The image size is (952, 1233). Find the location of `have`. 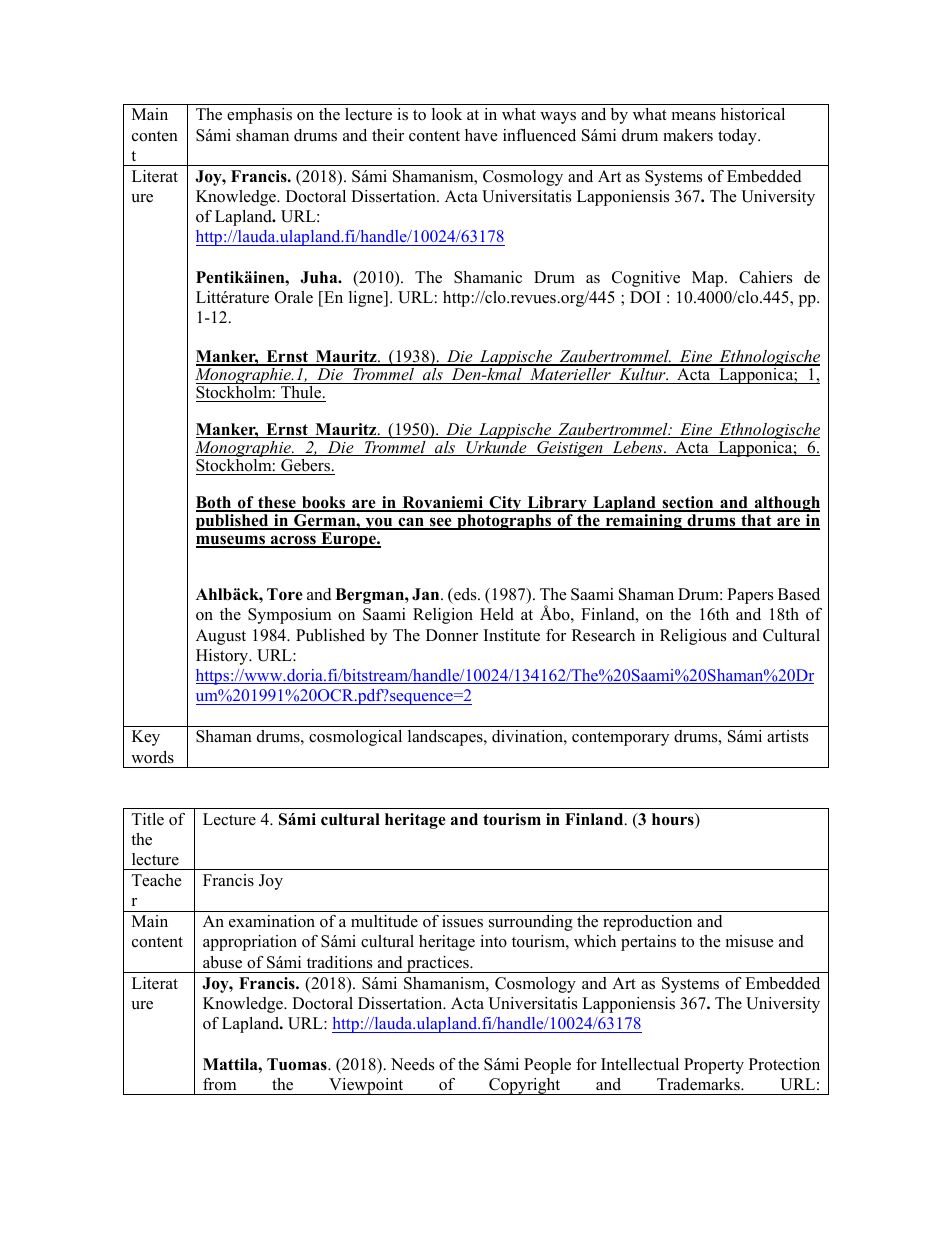

have is located at coordinates (481, 135).
